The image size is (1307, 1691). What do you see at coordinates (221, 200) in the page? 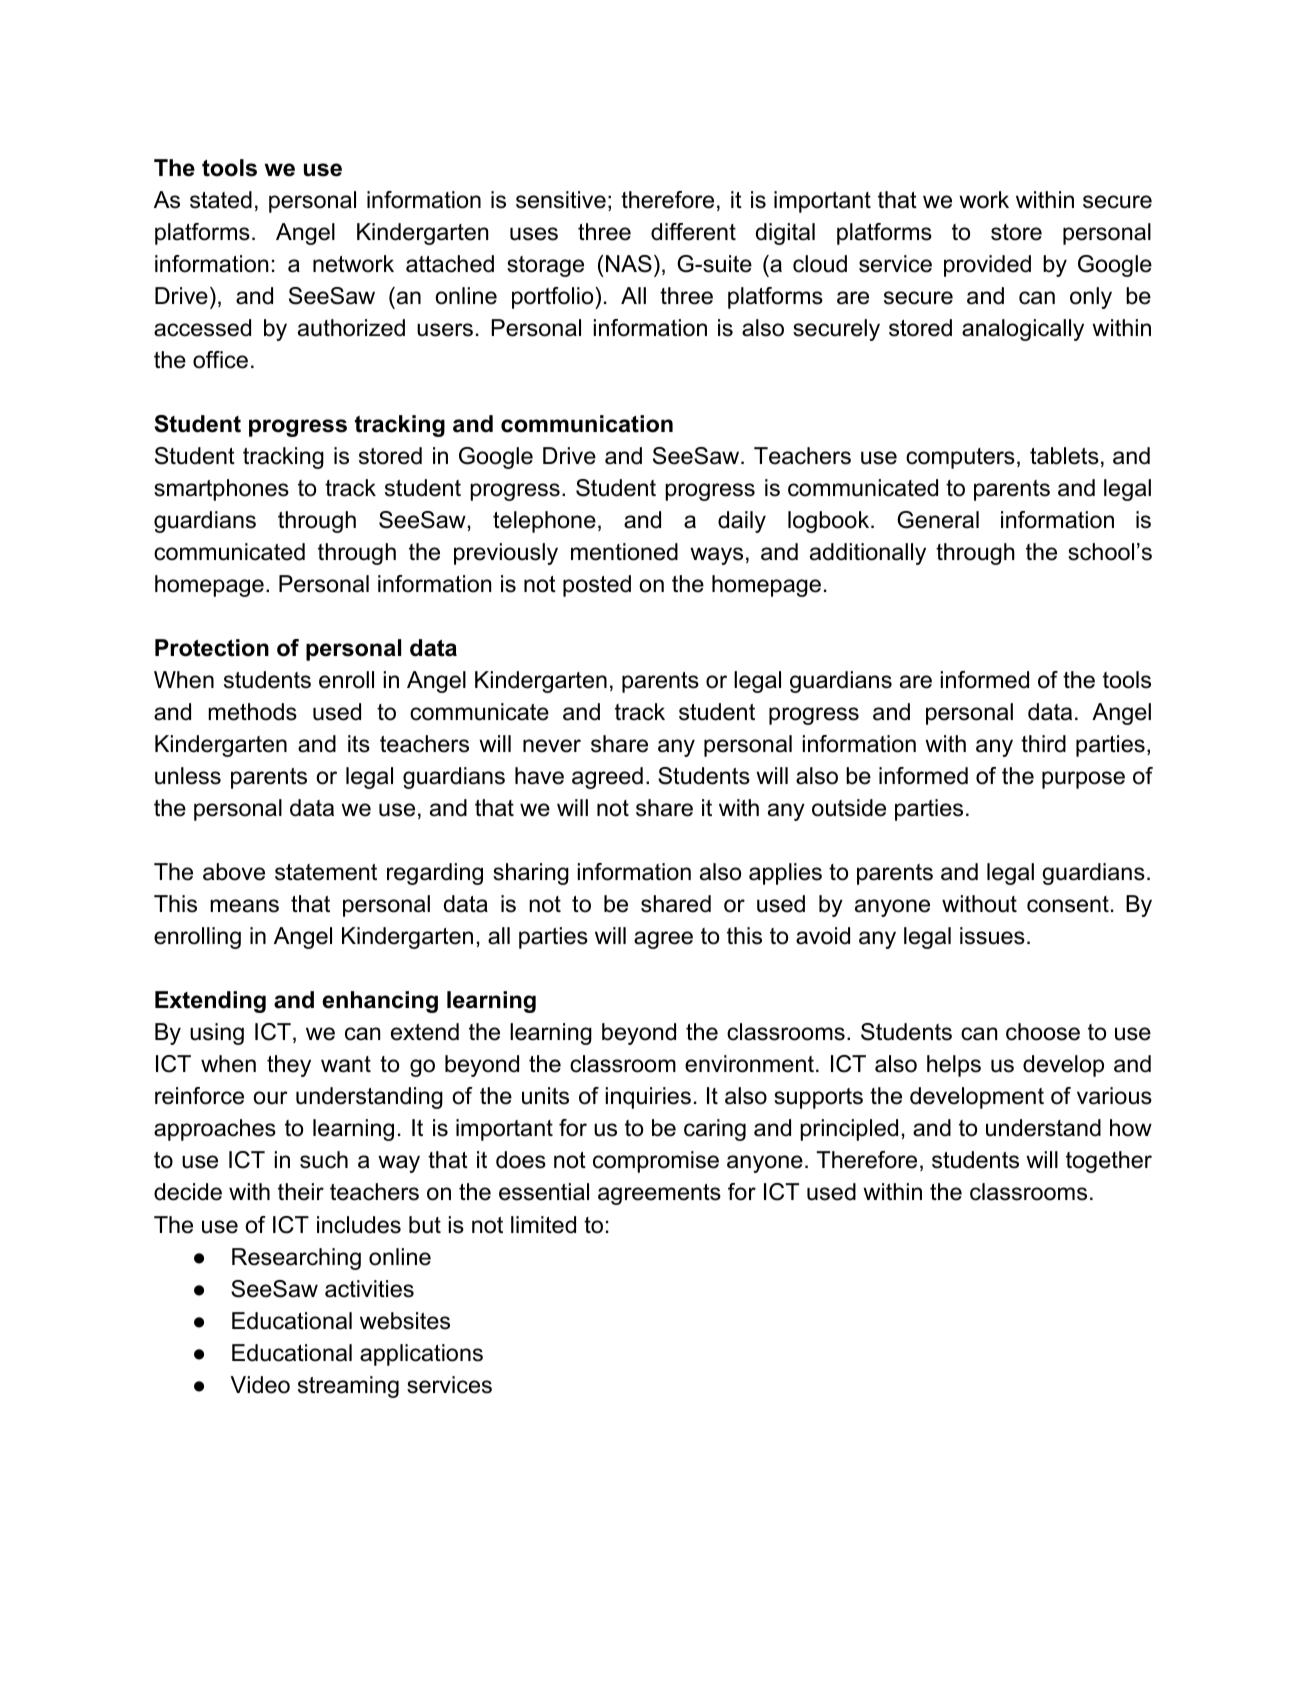
I see `stated` at bounding box center [221, 200].
